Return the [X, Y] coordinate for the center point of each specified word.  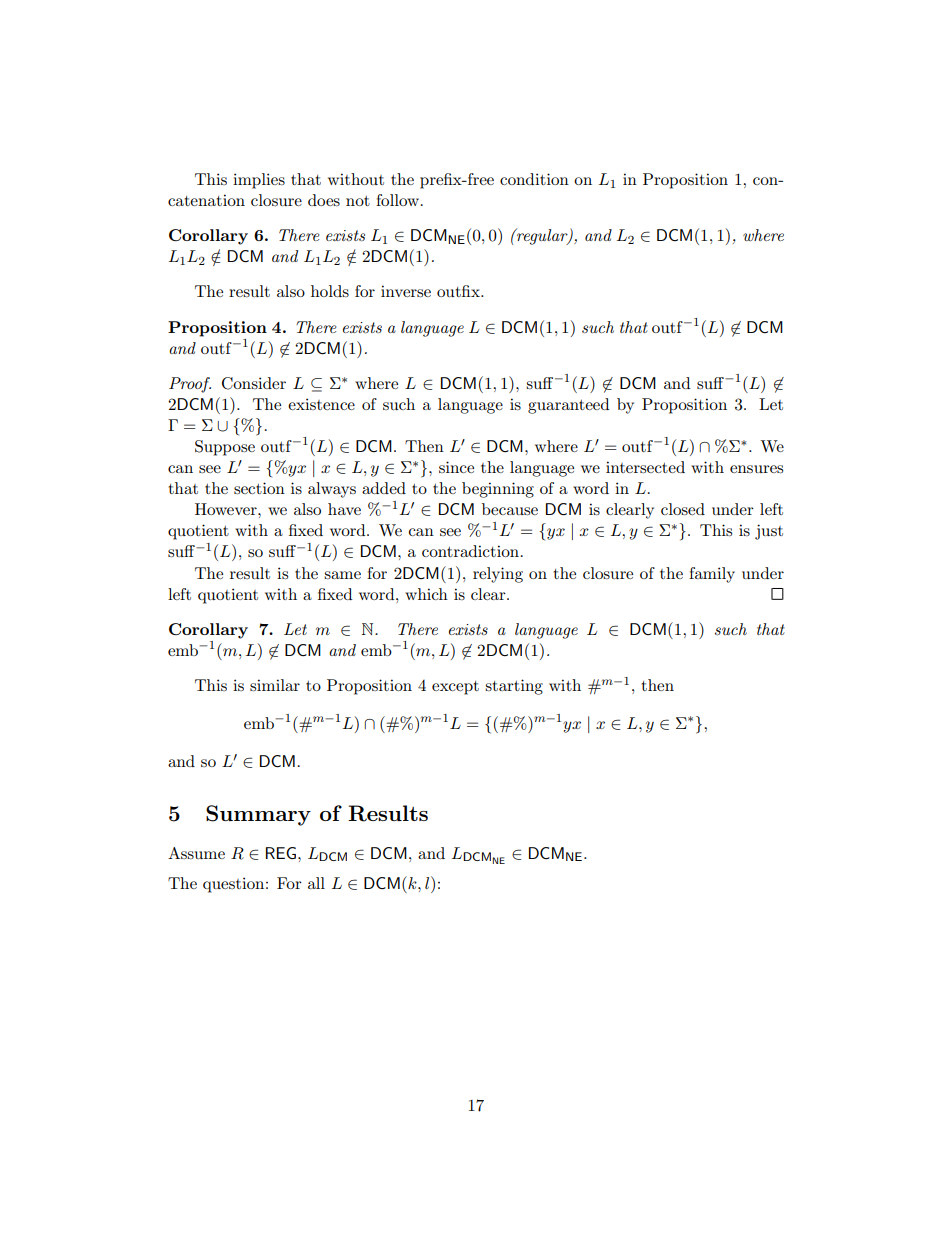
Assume [196, 853]
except [455, 688]
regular [542, 236]
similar [275, 685]
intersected [645, 467]
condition [534, 179]
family [712, 575]
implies [259, 181]
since [456, 467]
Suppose [225, 448]
